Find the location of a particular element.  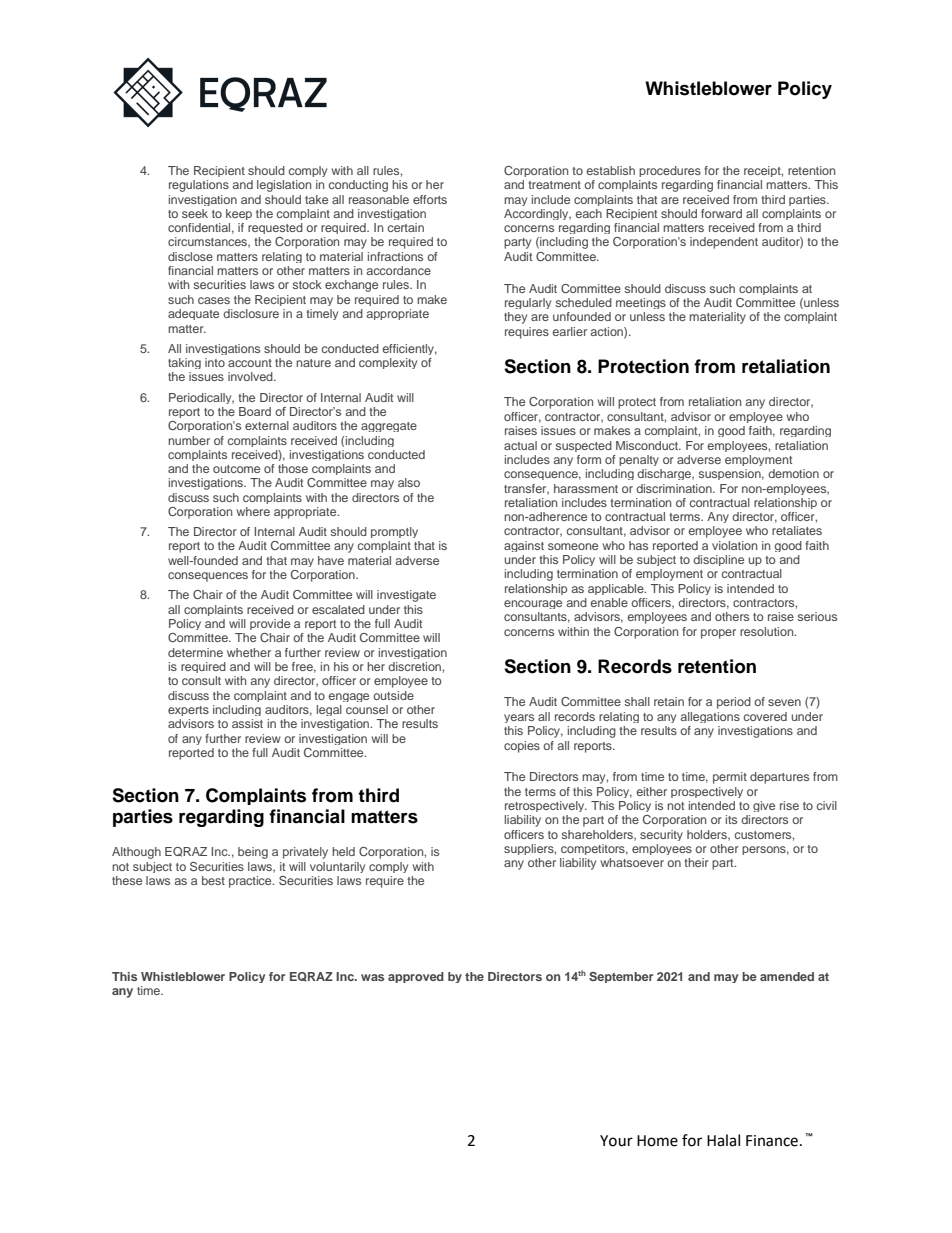

assist is located at coordinates (247, 723).
